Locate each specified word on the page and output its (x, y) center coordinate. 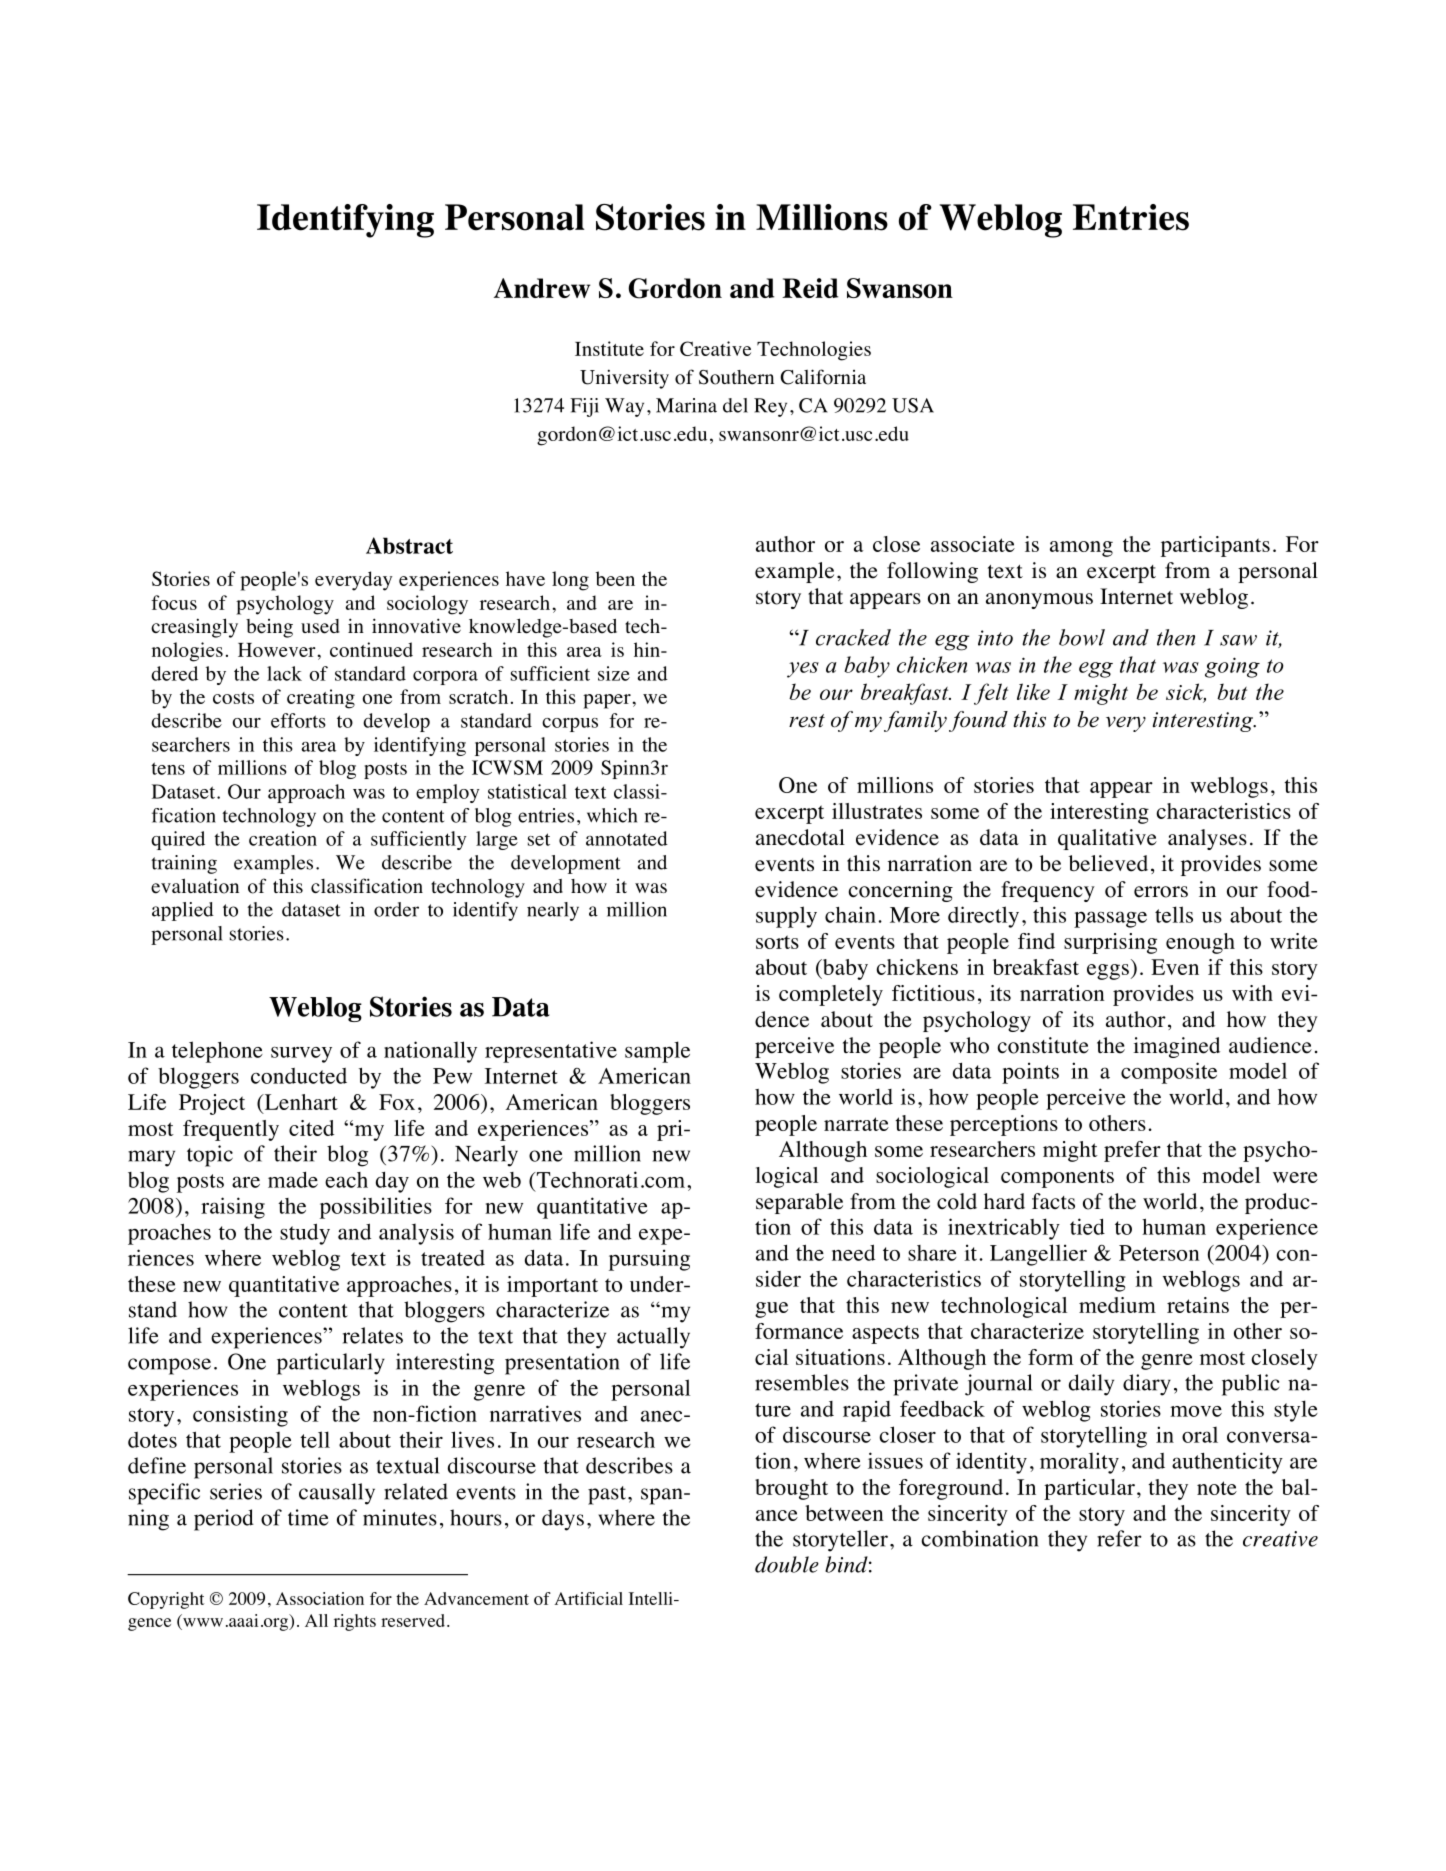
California (823, 377)
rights (355, 1622)
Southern (736, 377)
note (1217, 1488)
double (787, 1564)
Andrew (542, 288)
